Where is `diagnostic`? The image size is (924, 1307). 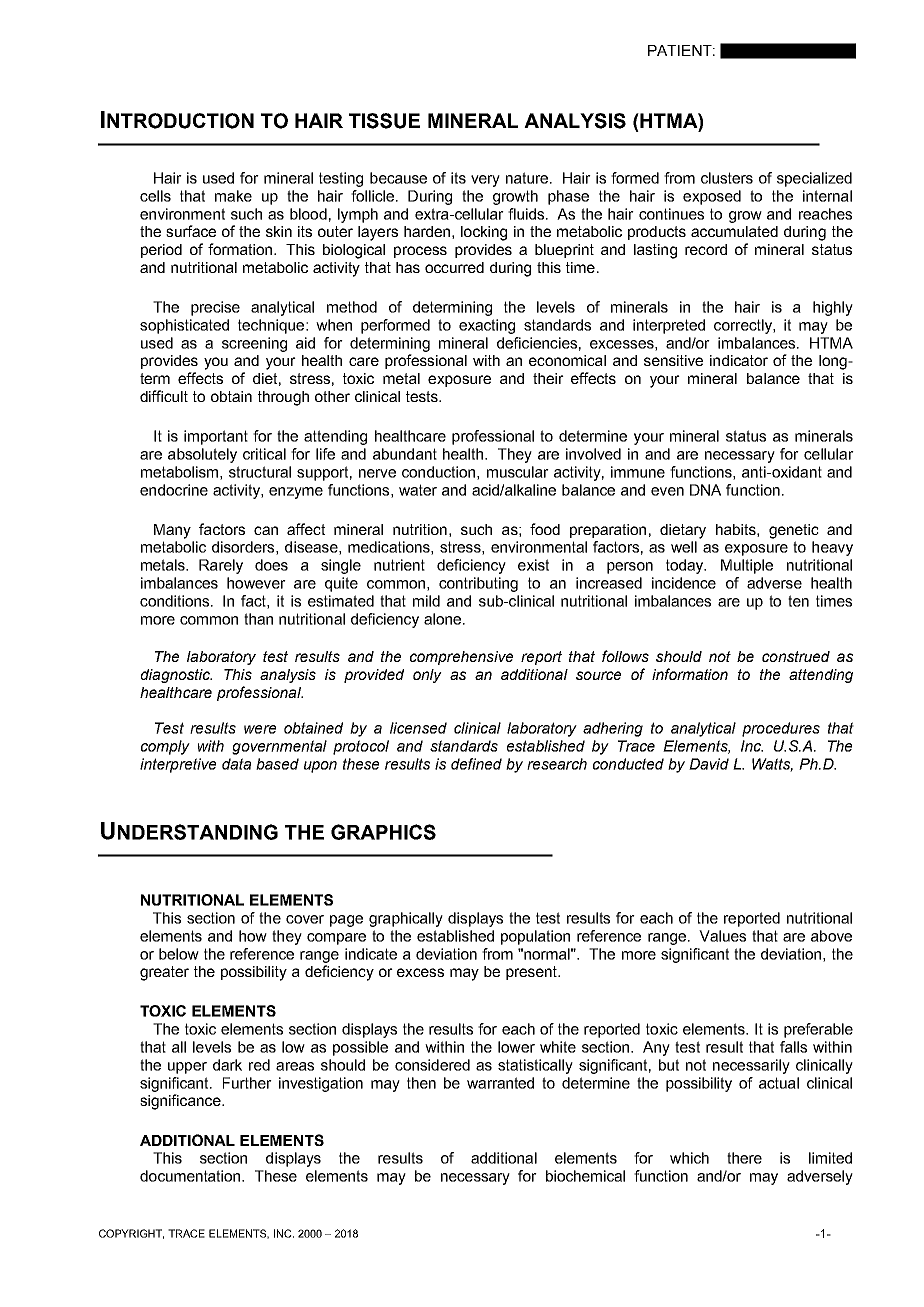
diagnostic is located at coordinates (176, 676).
